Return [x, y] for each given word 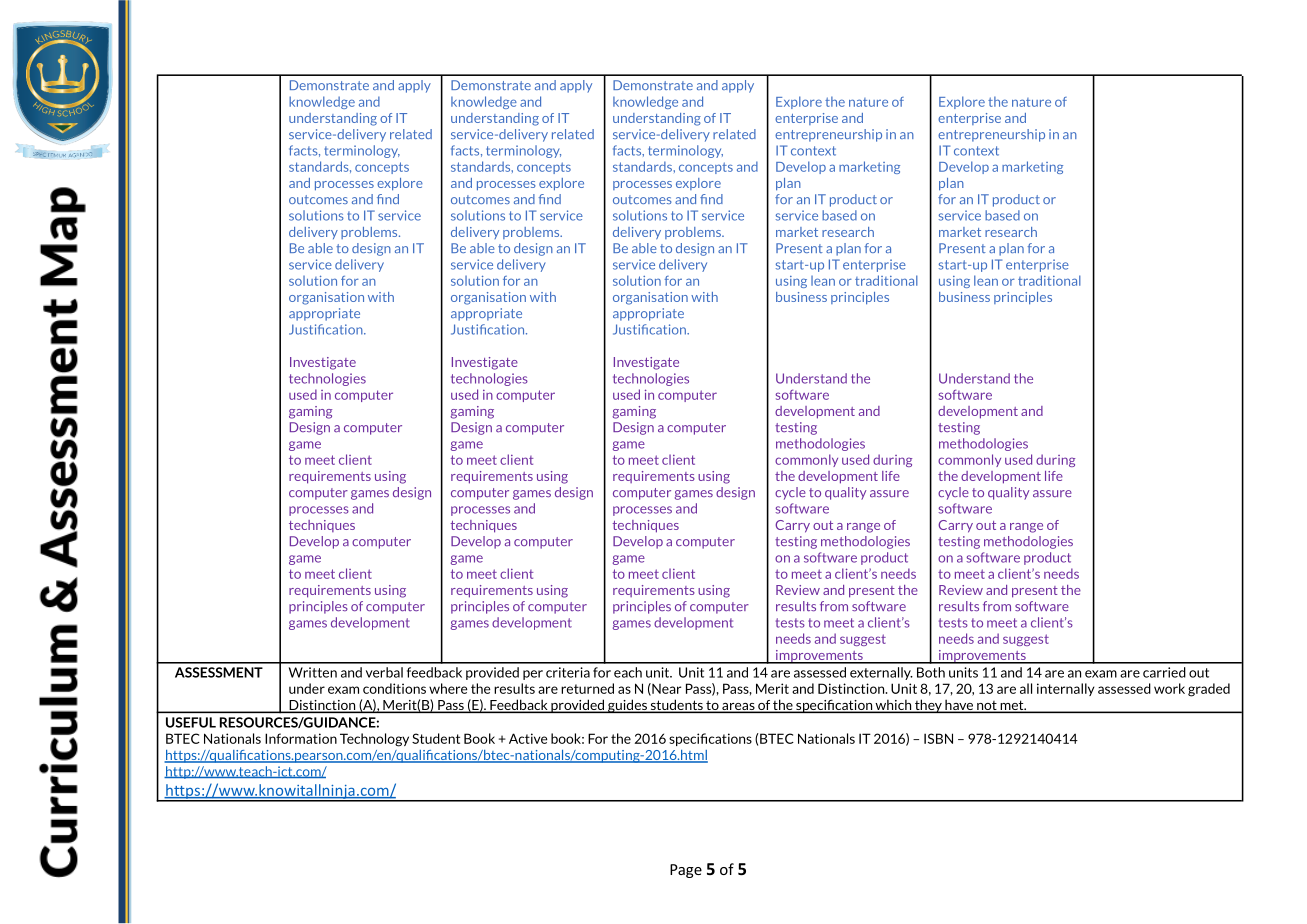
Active [528, 738]
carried [1164, 672]
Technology [374, 740]
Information [301, 738]
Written [313, 672]
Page [686, 871]
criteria [568, 672]
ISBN [938, 738]
